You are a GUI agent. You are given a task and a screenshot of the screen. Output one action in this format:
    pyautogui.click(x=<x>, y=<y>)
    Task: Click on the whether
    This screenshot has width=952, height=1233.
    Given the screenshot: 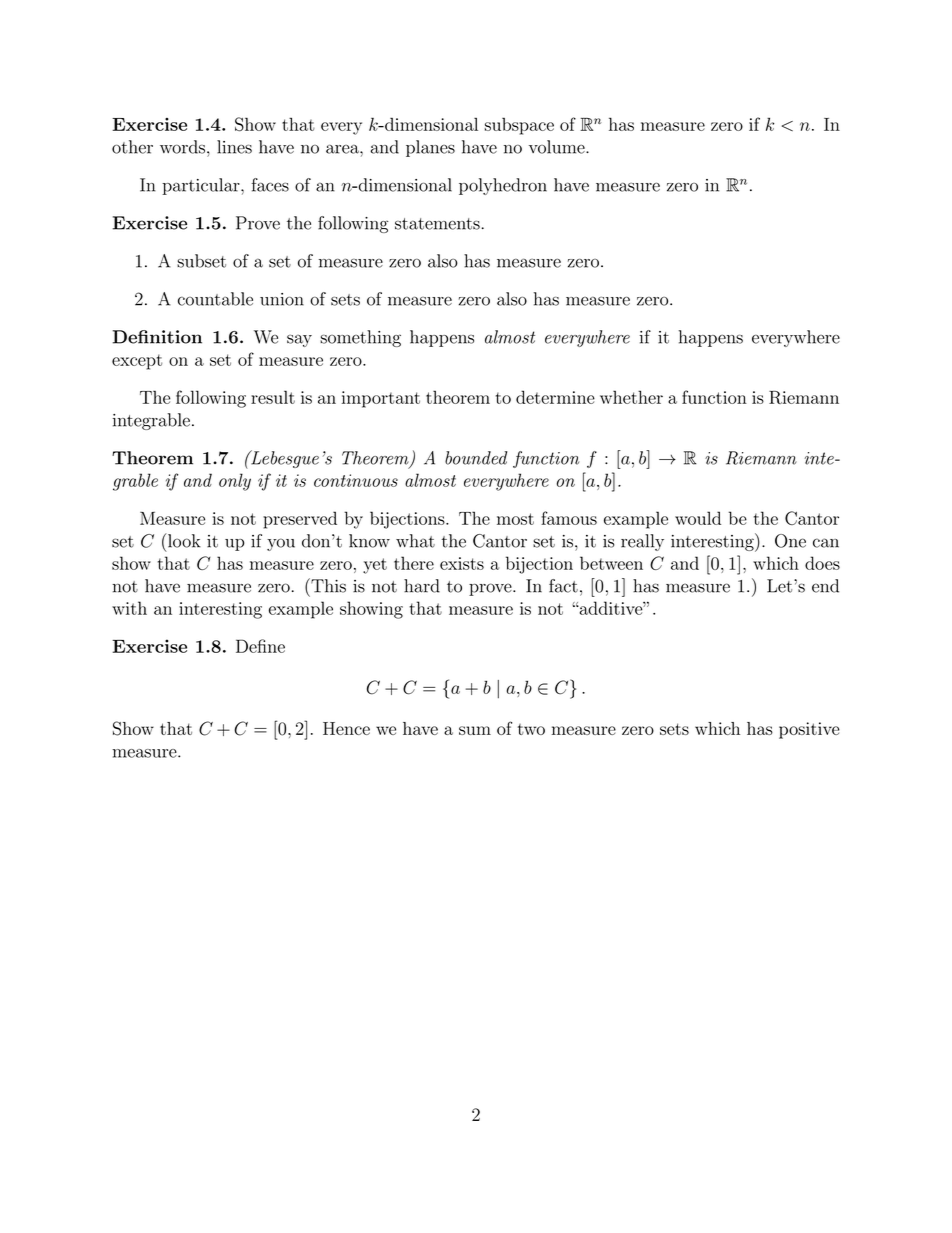 What is the action you would take?
    pyautogui.click(x=631, y=397)
